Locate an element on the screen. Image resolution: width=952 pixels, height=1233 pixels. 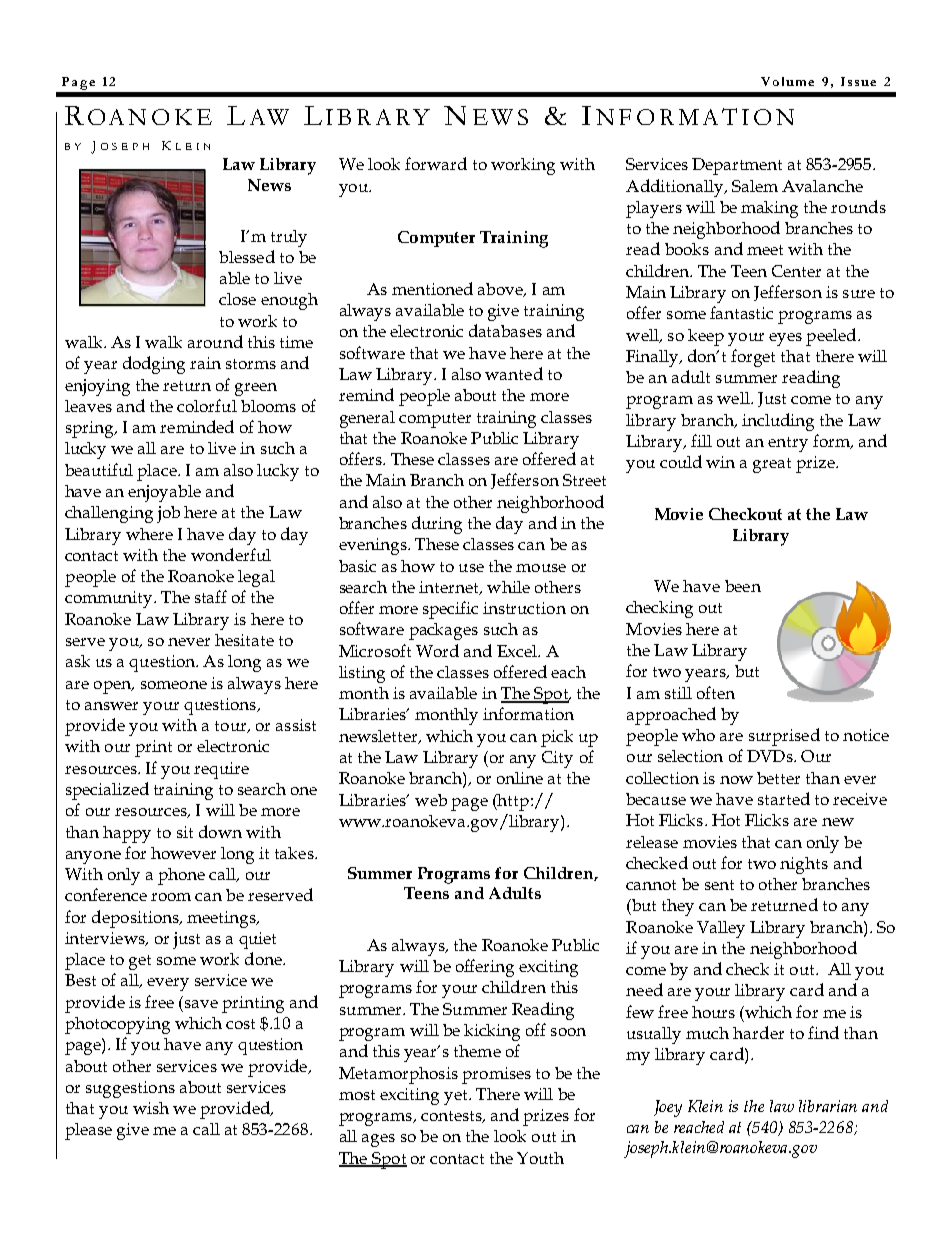
open is located at coordinates (113, 687).
